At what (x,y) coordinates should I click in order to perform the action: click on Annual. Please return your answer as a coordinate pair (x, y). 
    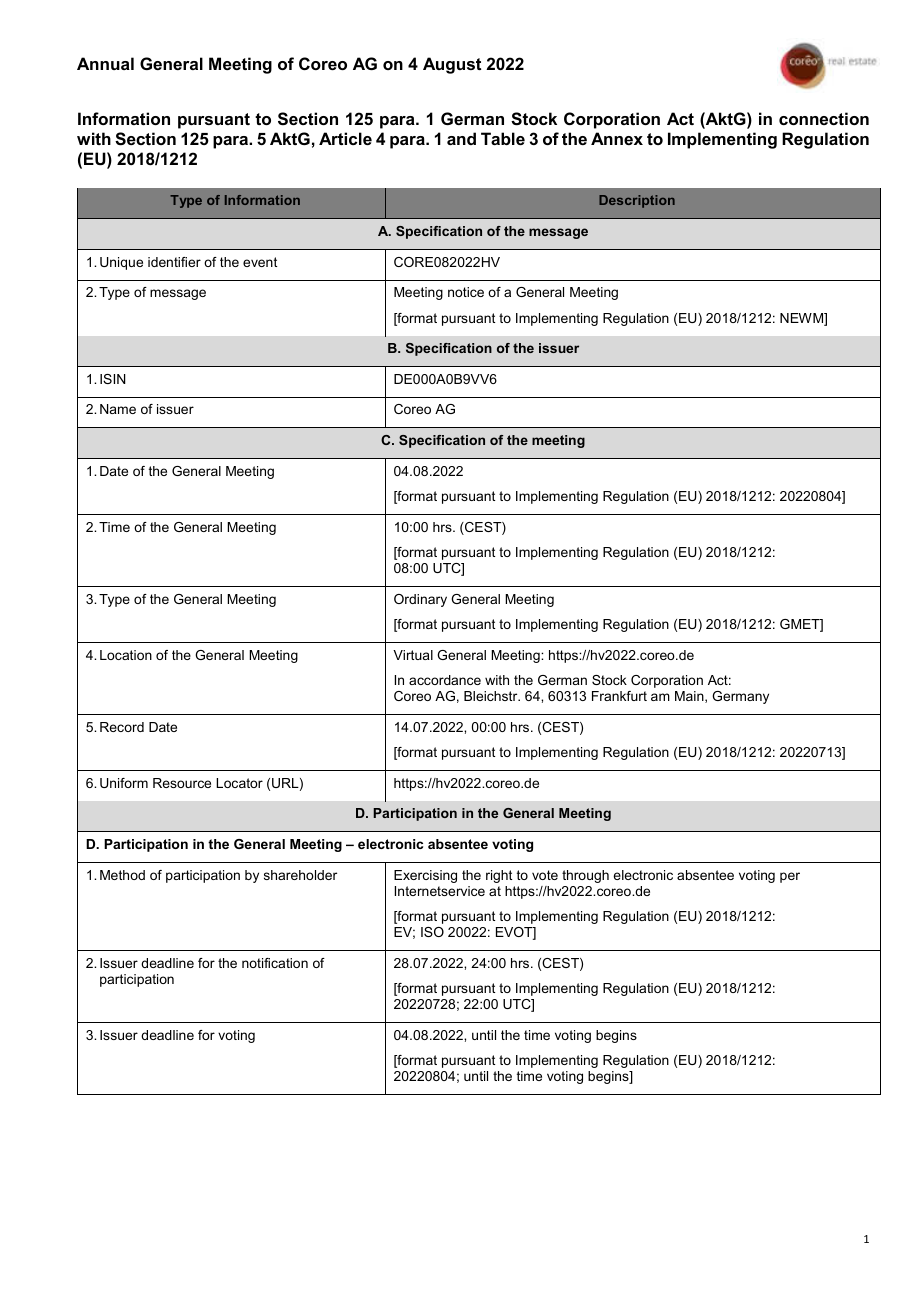
    Looking at the image, I should click on (105, 63).
